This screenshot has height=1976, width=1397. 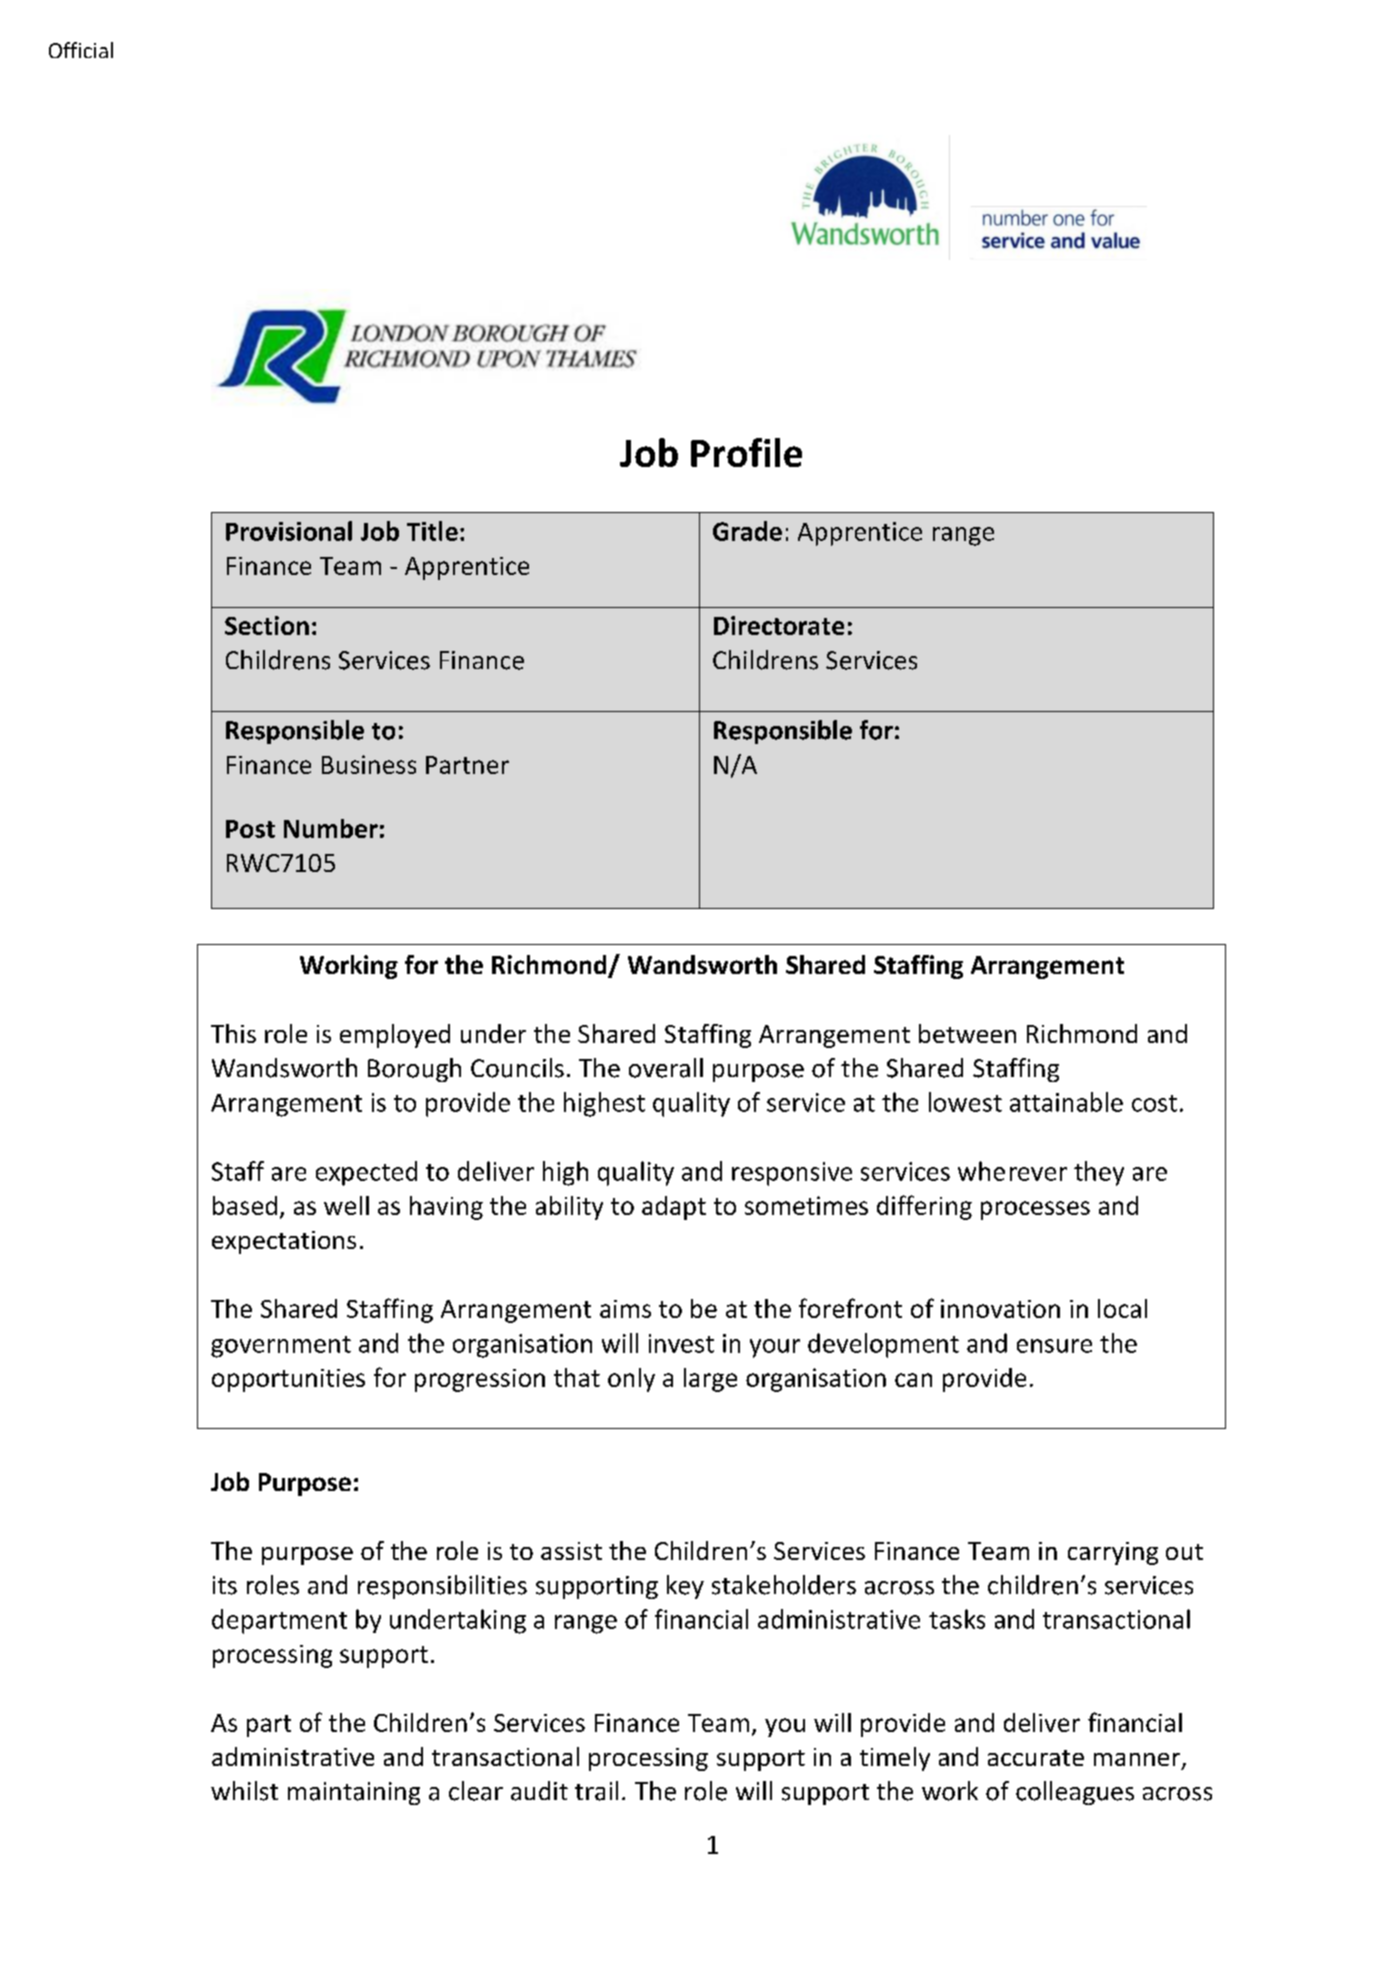 What do you see at coordinates (81, 50) in the screenshot?
I see `Official` at bounding box center [81, 50].
